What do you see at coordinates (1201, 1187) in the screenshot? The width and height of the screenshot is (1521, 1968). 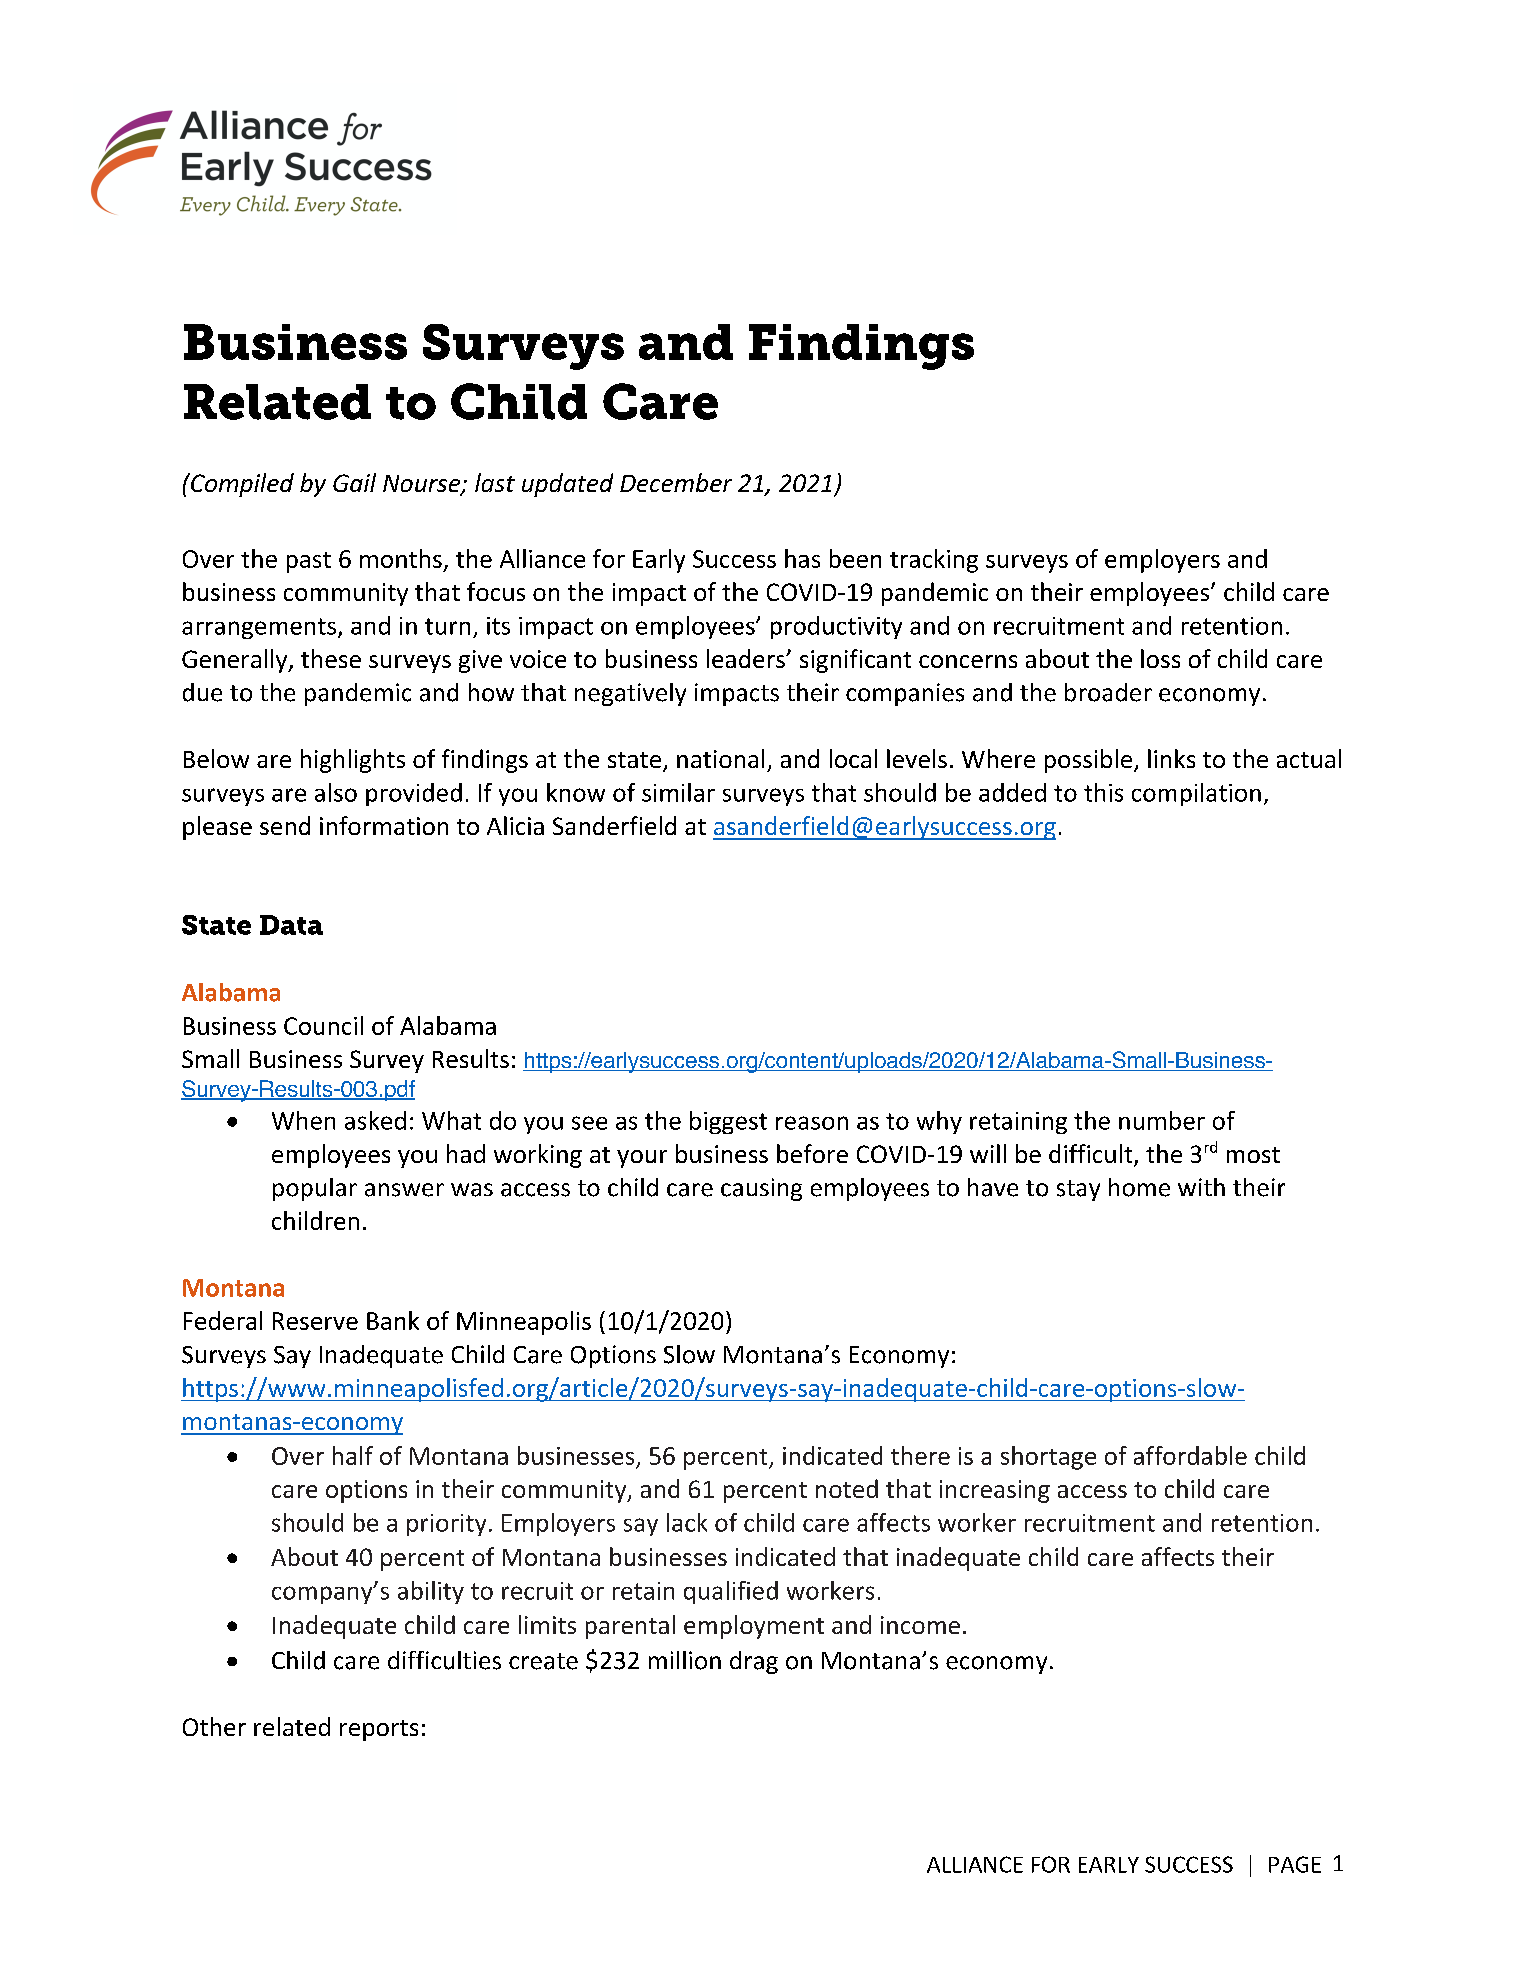 I see `with` at bounding box center [1201, 1187].
